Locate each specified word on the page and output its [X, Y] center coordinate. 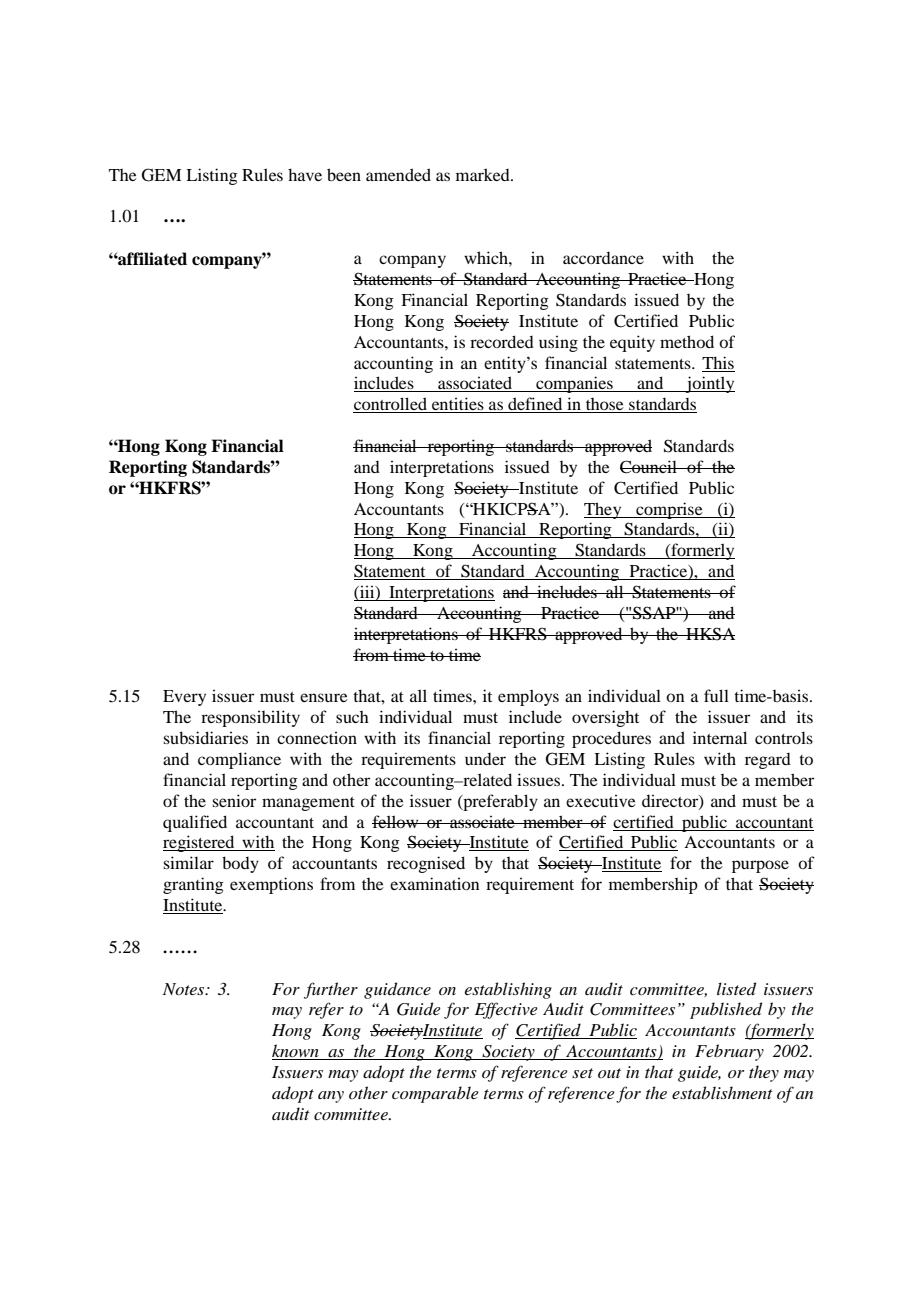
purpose [760, 866]
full [716, 695]
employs [528, 697]
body [240, 864]
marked [484, 174]
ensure [324, 697]
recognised [426, 864]
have [305, 174]
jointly [709, 384]
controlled [391, 405]
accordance [603, 258]
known [296, 1052]
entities [458, 405]
